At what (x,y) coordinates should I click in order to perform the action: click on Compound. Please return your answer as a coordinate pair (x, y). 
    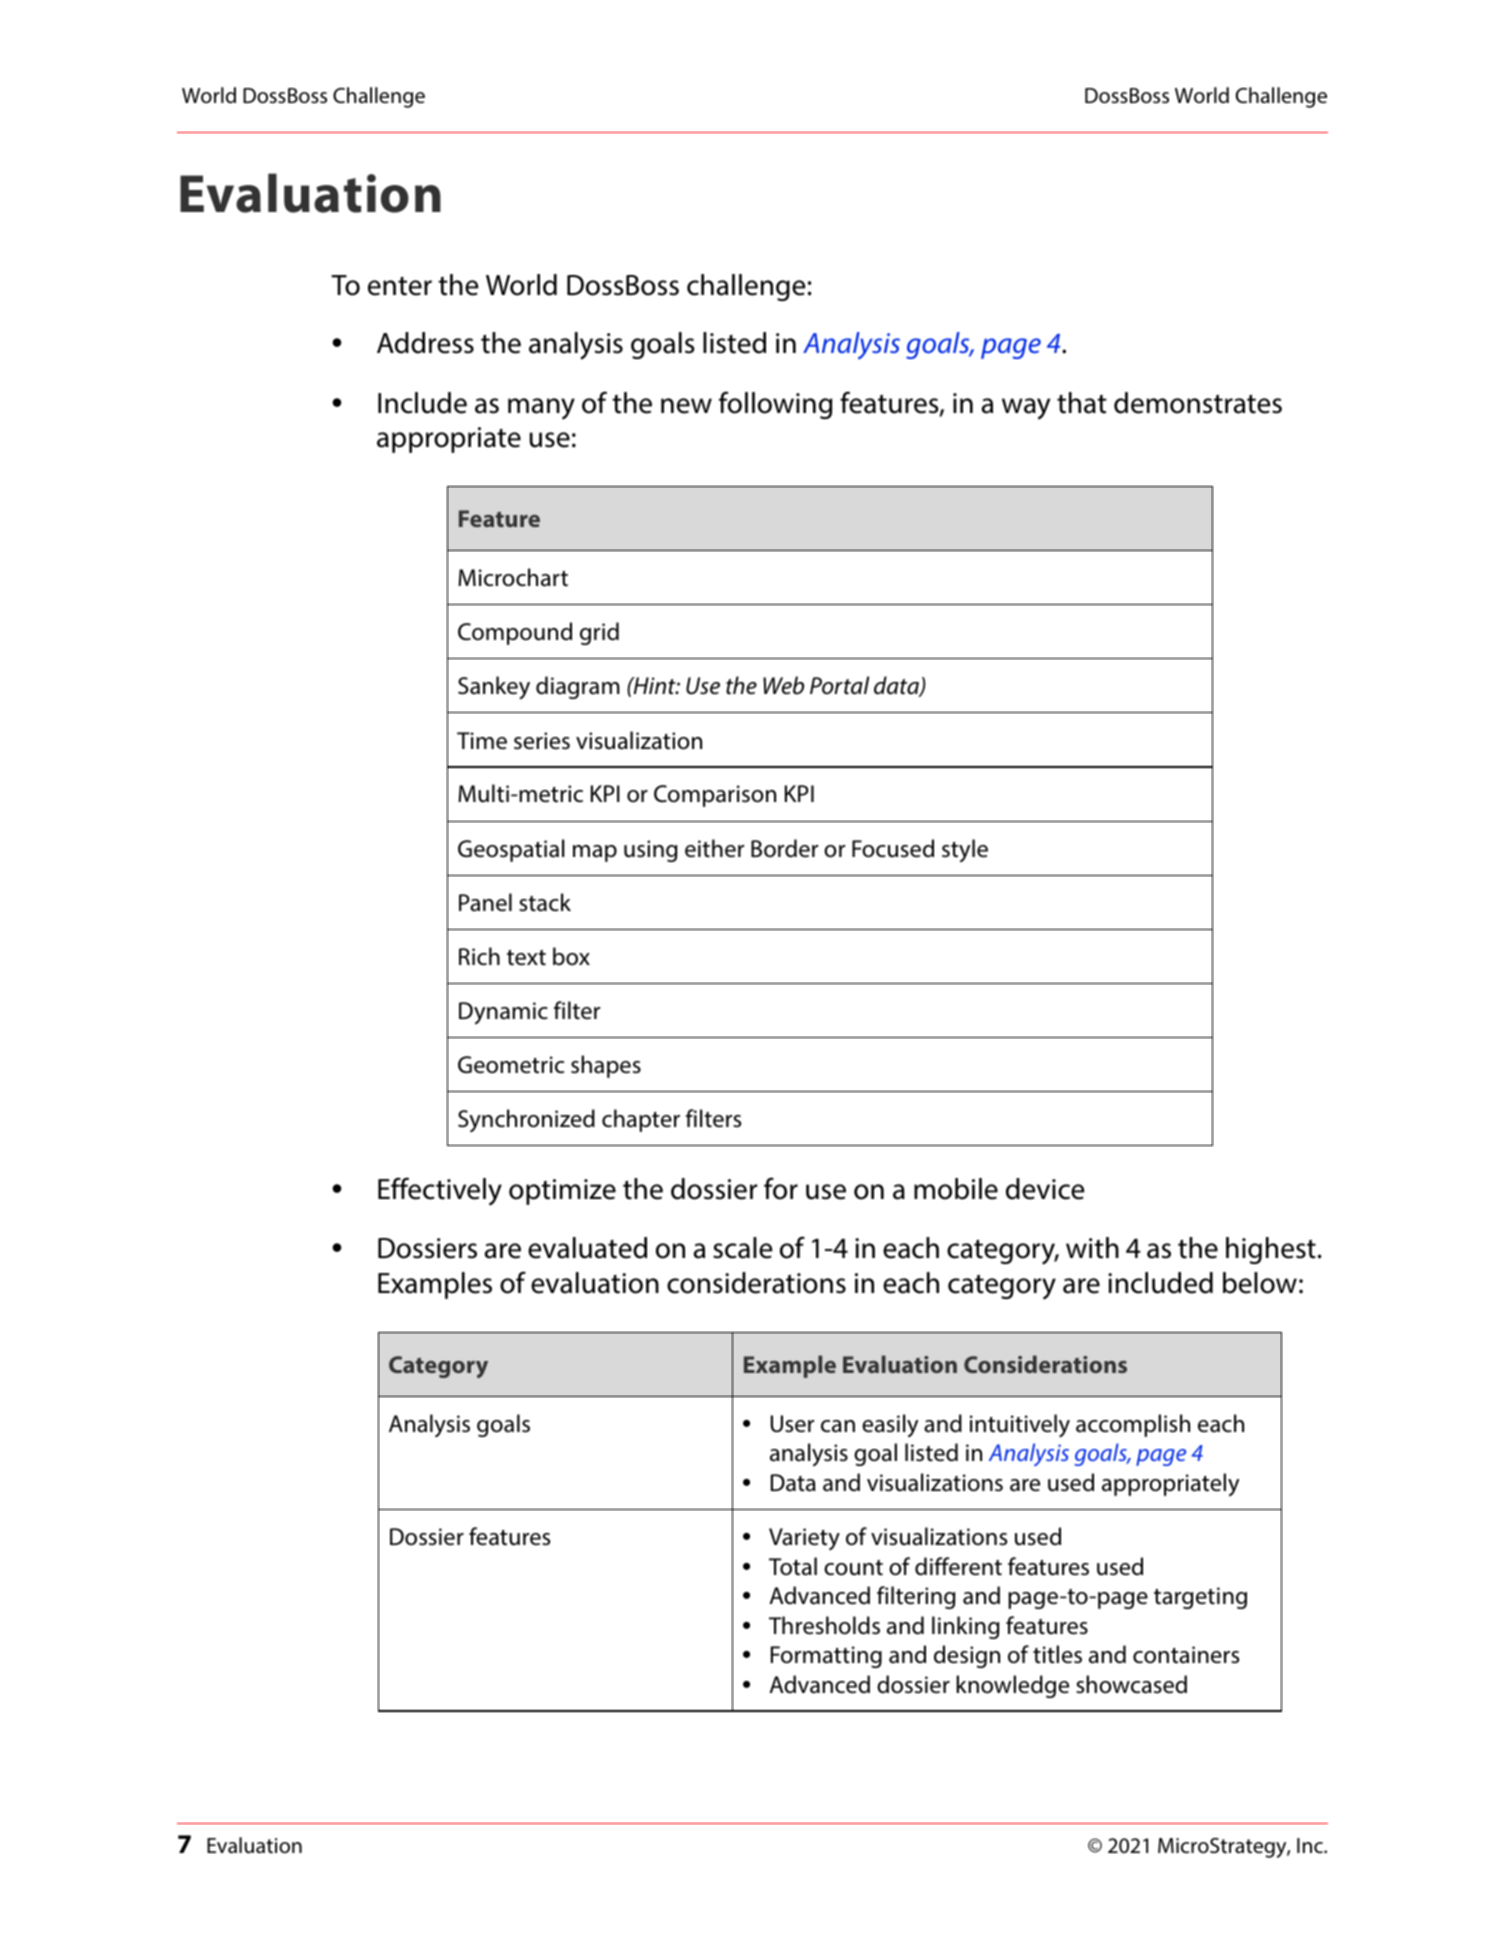
    Looking at the image, I should click on (515, 633).
